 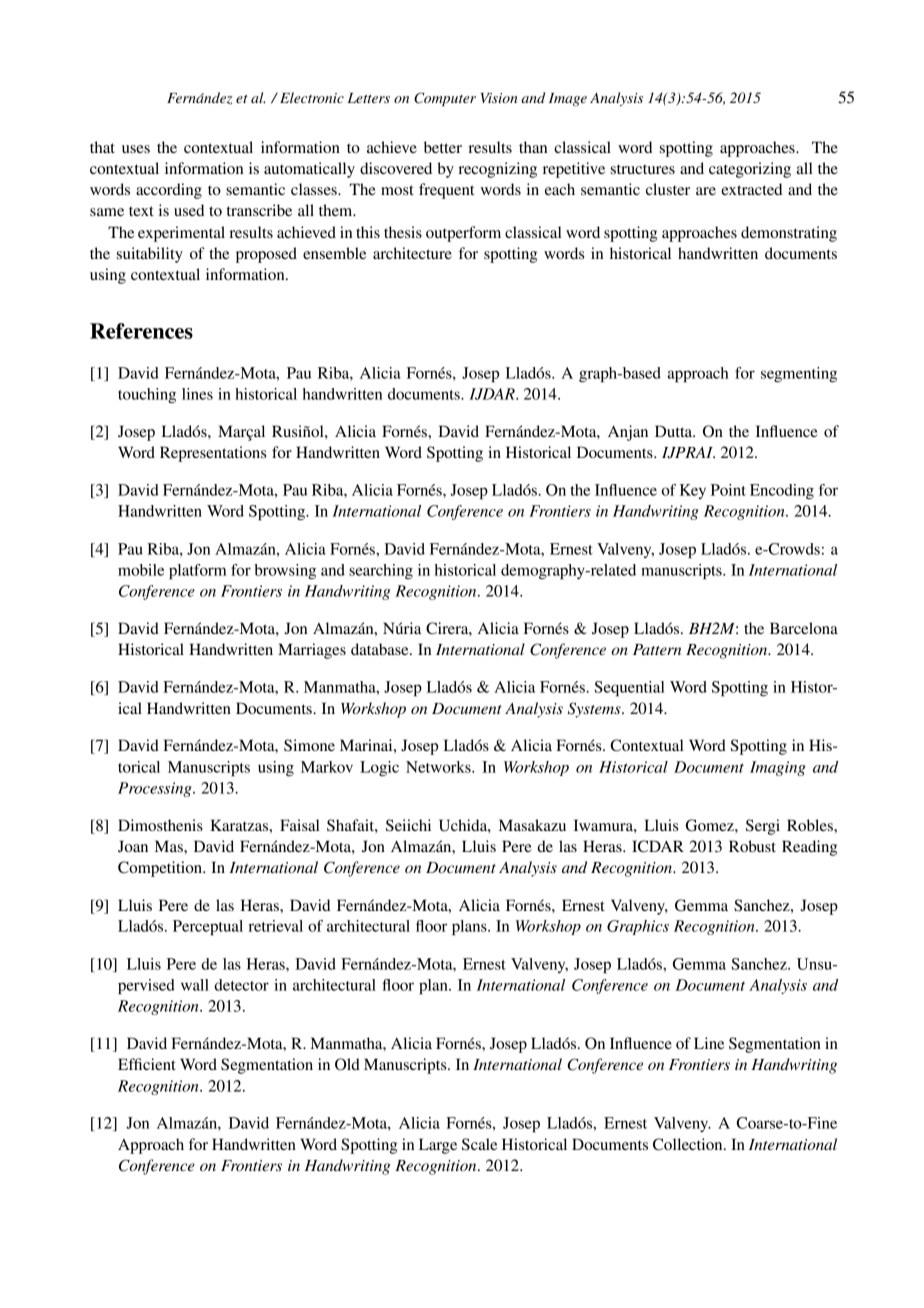 I want to click on platform, so click(x=198, y=572).
